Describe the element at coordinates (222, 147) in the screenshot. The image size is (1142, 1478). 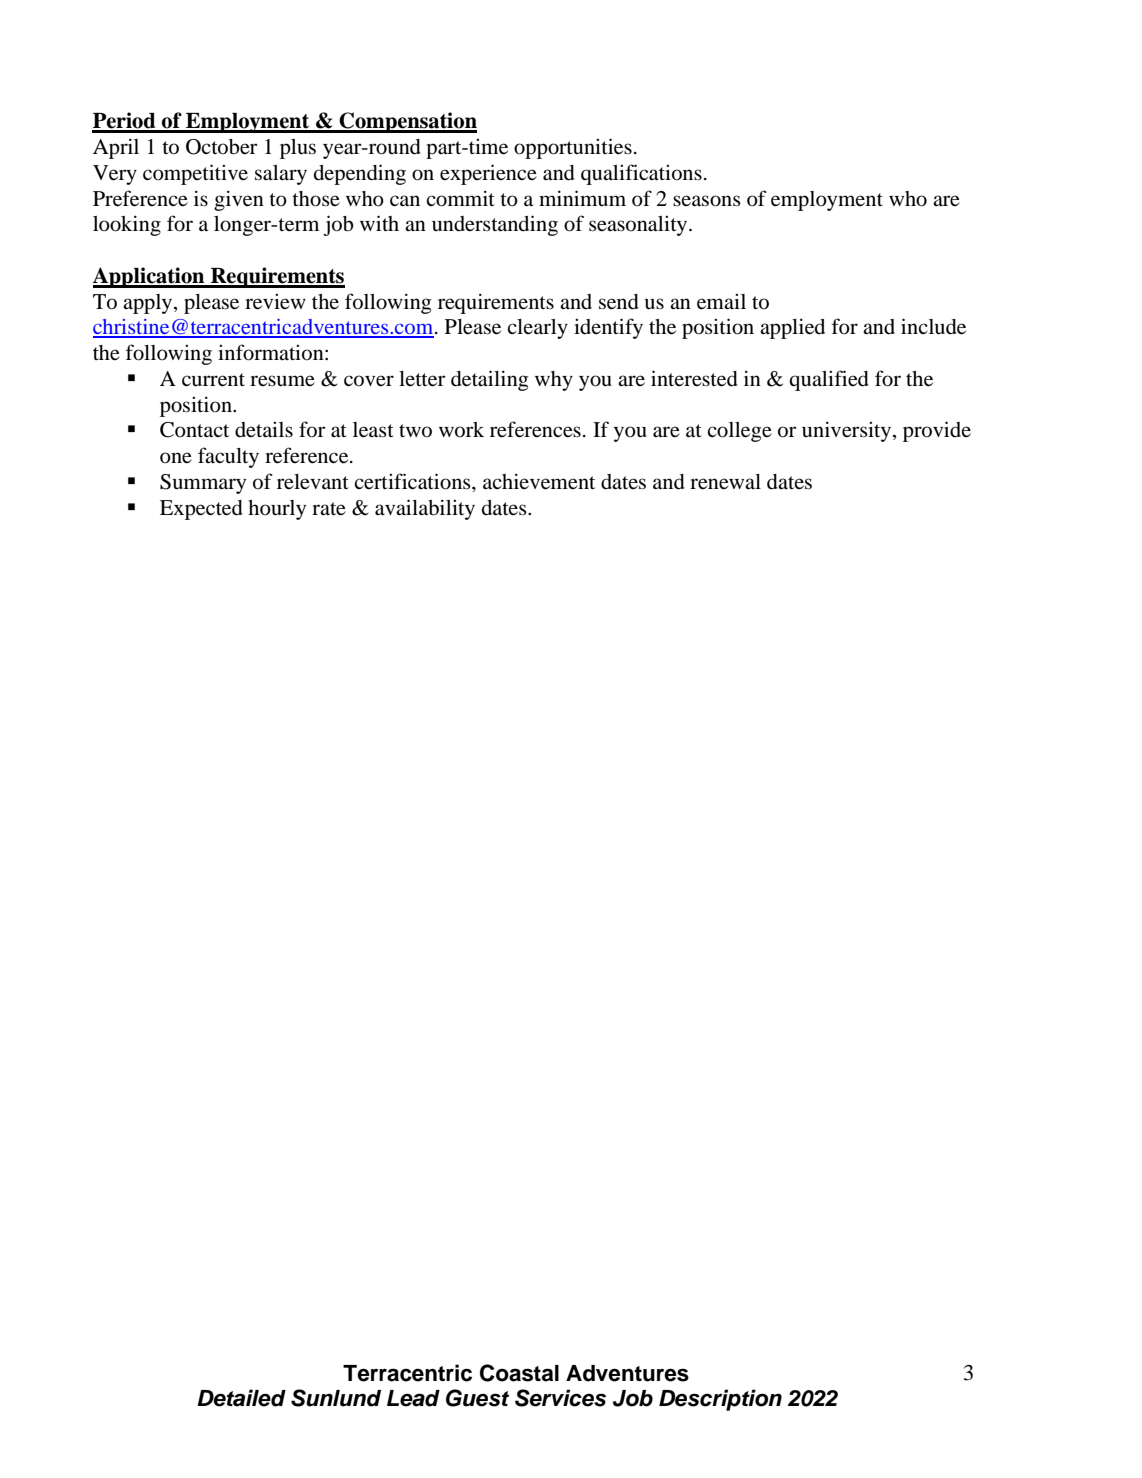
I see `October` at that location.
